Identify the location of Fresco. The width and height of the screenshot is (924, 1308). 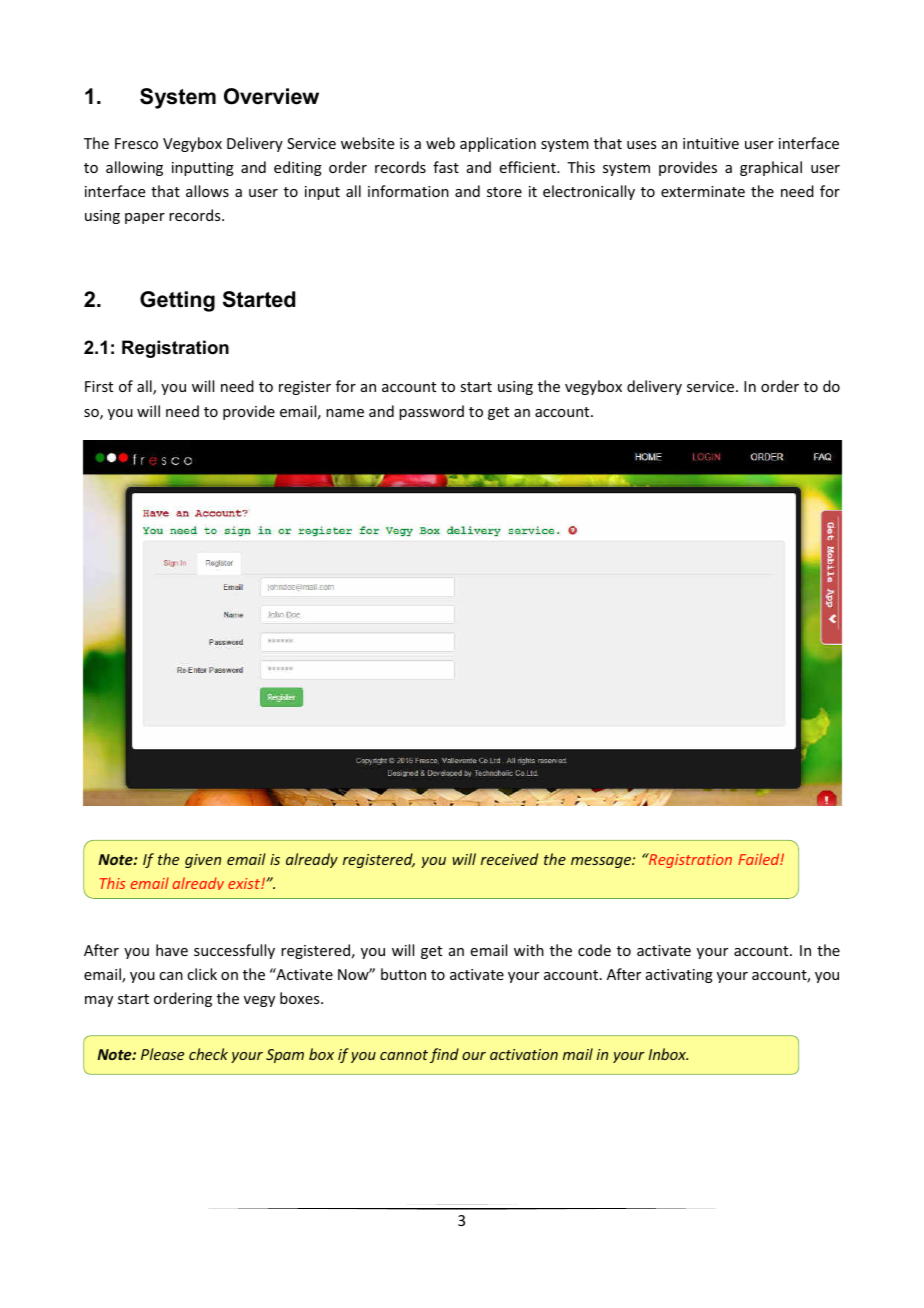
(136, 143).
